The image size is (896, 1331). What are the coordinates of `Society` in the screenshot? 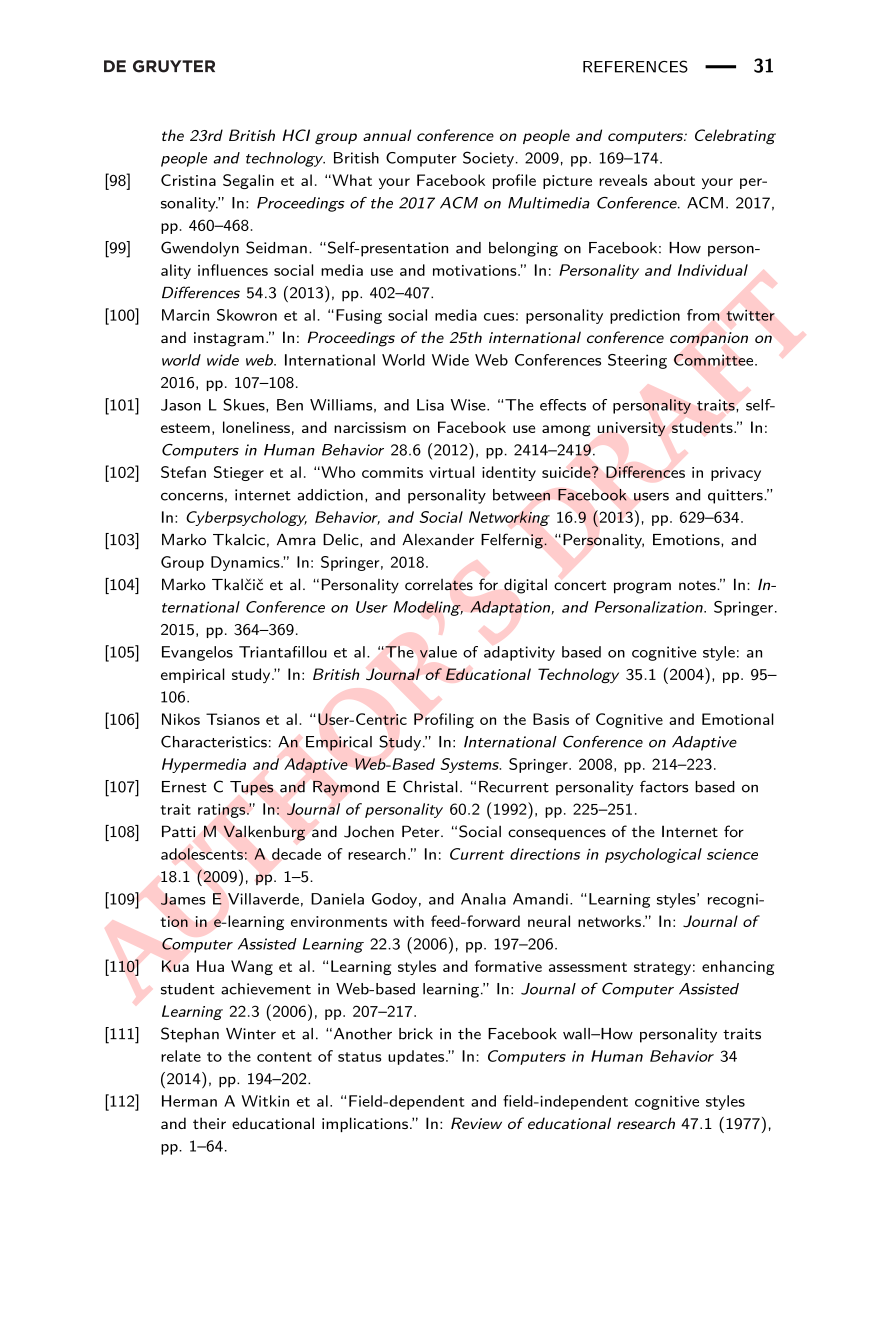 It's located at (488, 159).
